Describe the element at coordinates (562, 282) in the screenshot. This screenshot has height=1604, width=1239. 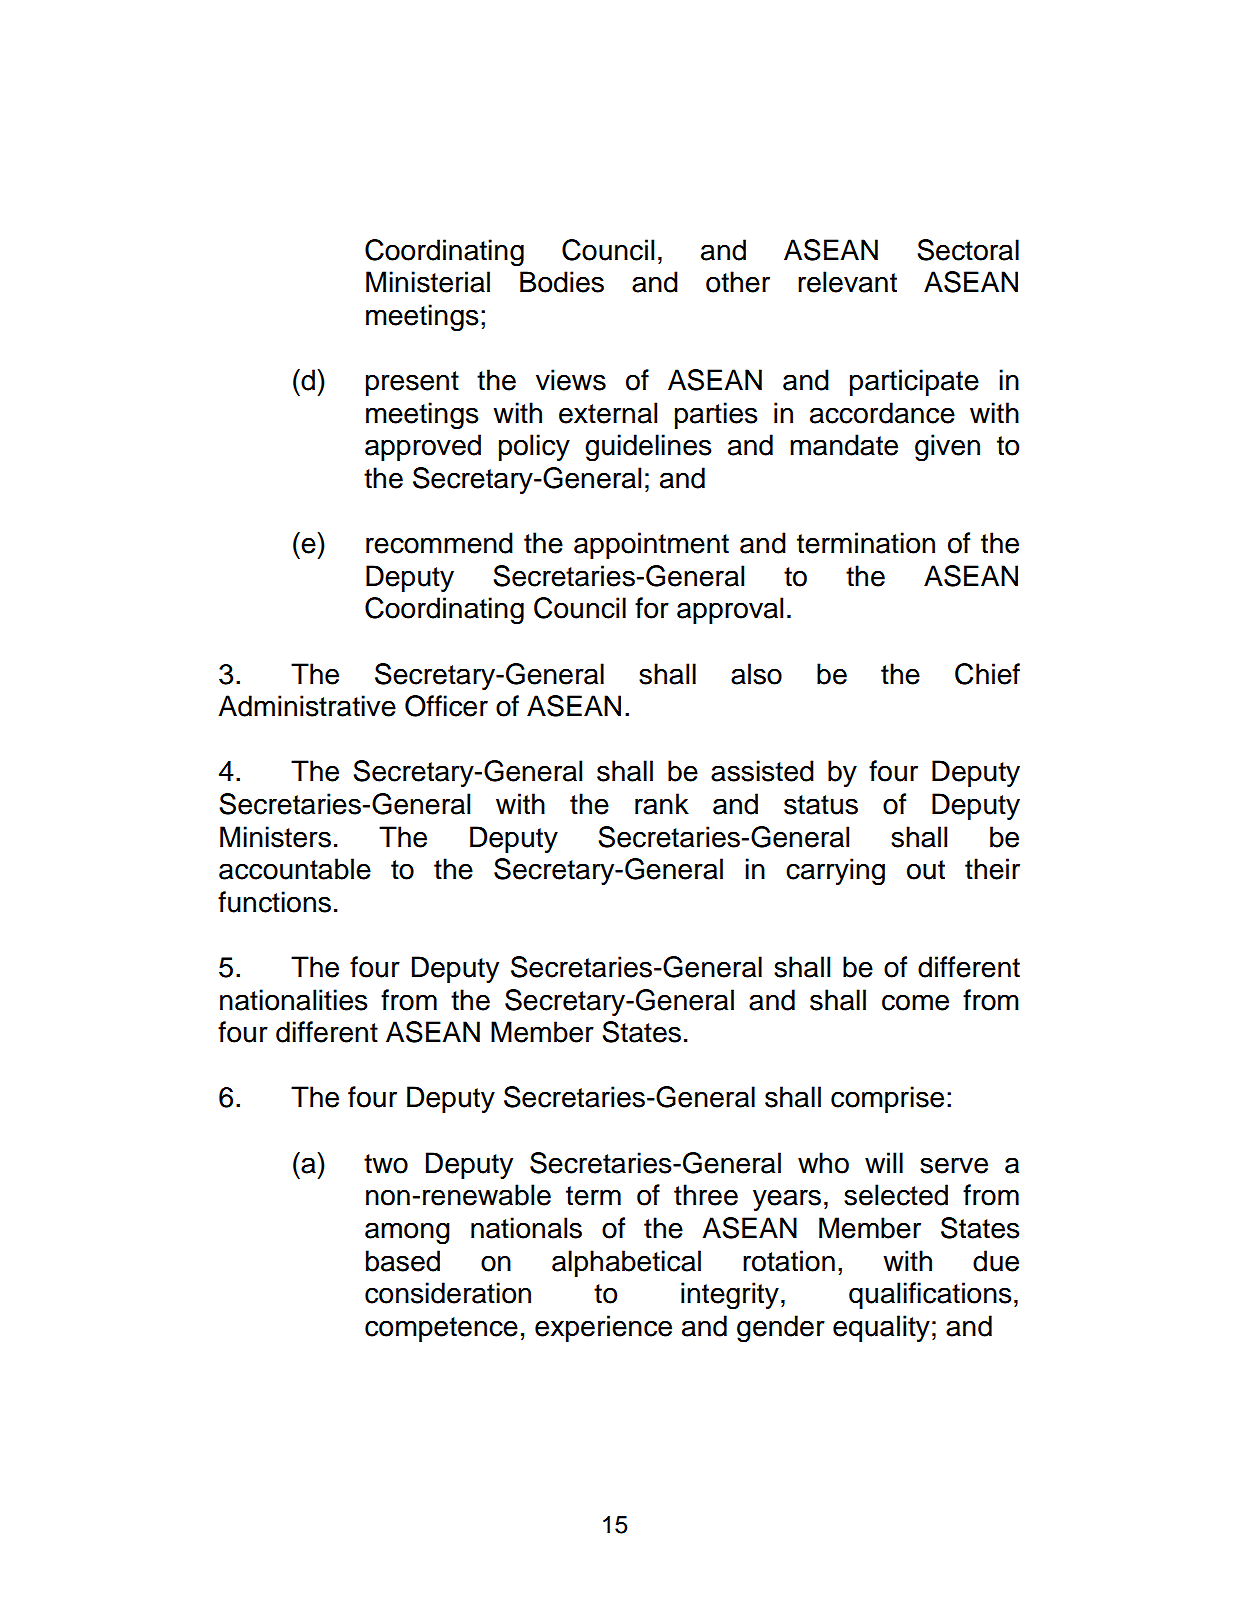
I see `Bodies` at that location.
